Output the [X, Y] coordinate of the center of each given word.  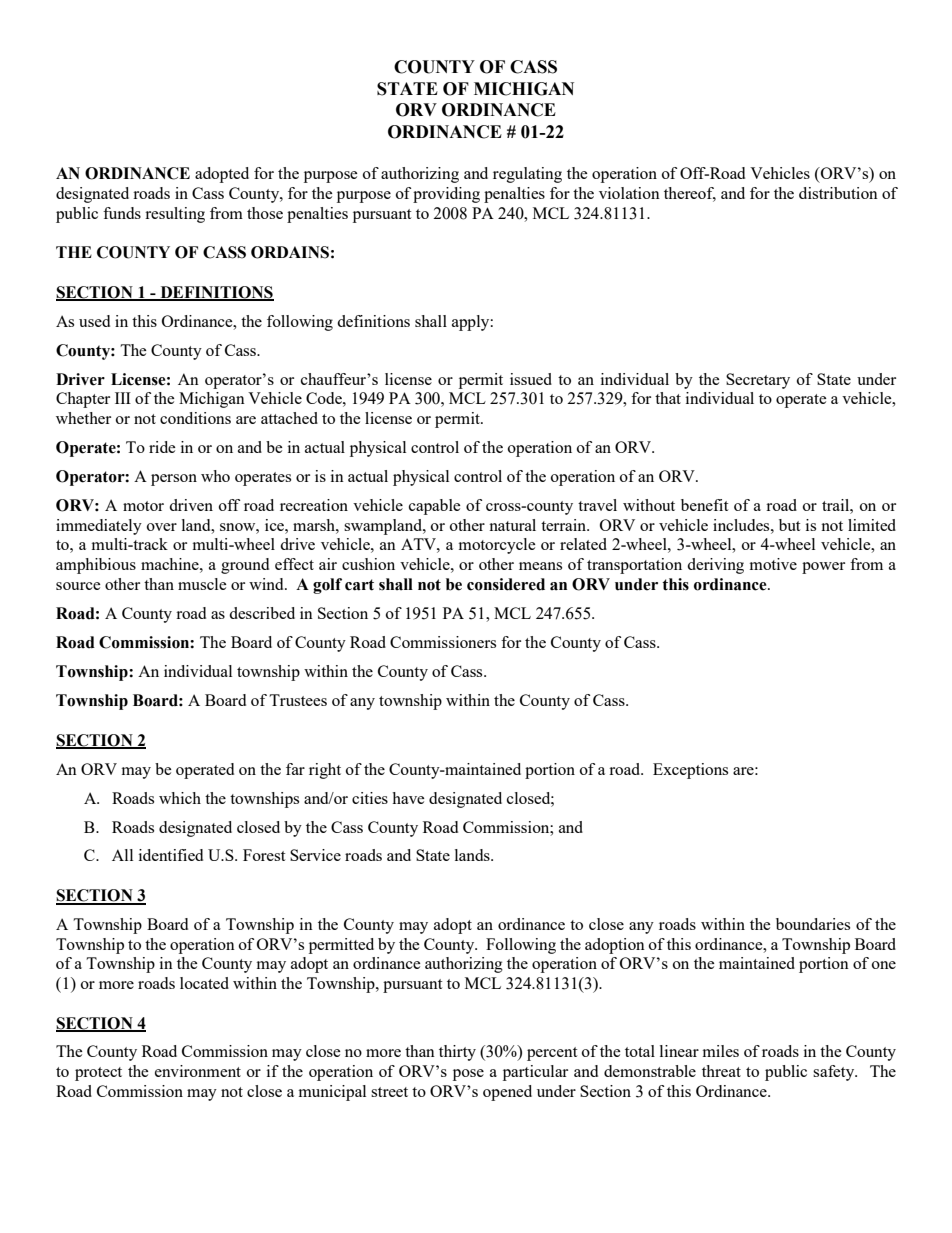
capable [435, 507]
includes [742, 525]
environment [198, 1071]
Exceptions [690, 771]
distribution [838, 193]
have [408, 798]
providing [446, 195]
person [174, 480]
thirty [457, 1053]
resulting [175, 215]
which [180, 798]
